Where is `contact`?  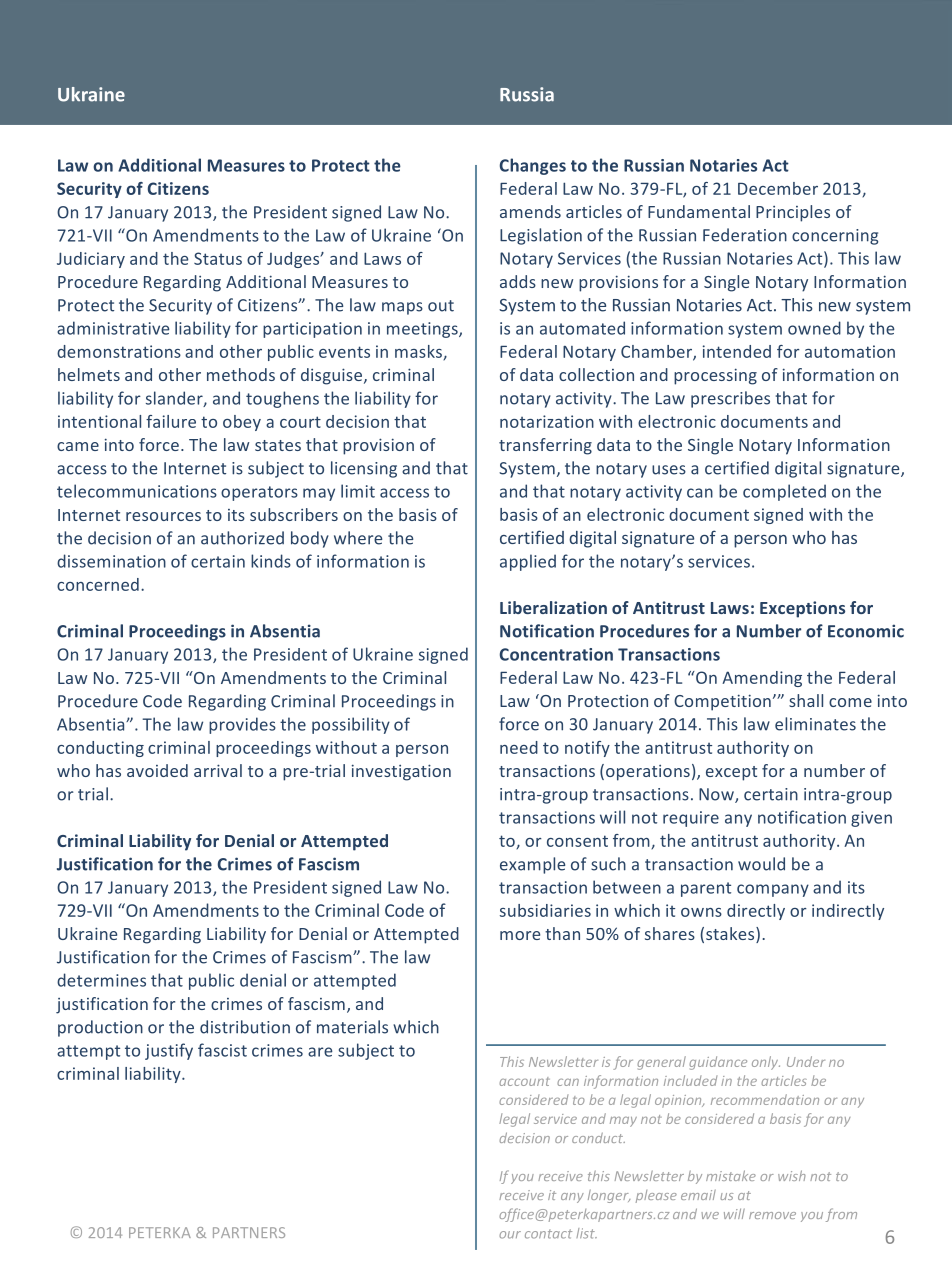 contact is located at coordinates (548, 1234).
